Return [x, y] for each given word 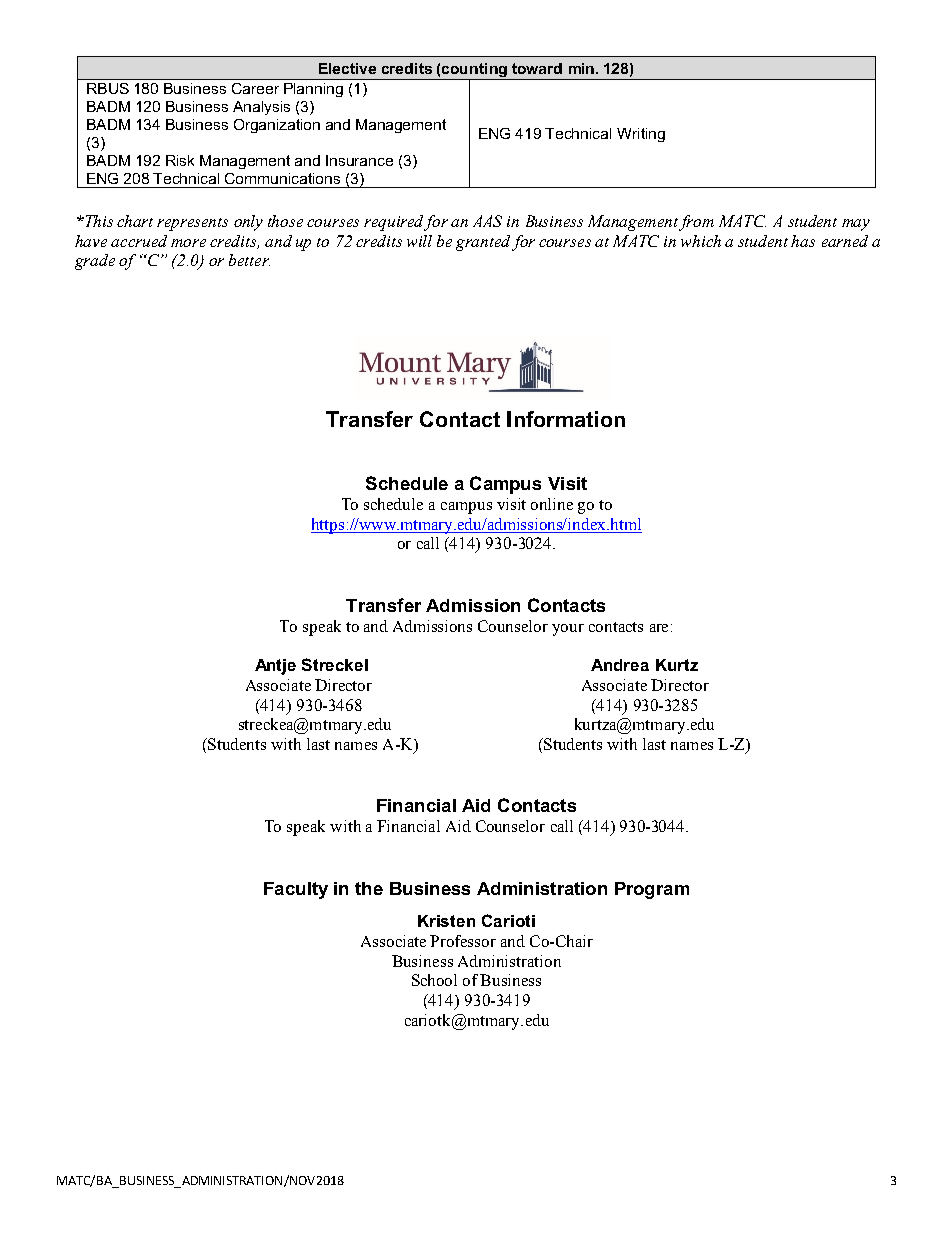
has [803, 241]
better [249, 260]
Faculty [296, 890]
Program [652, 890]
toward [537, 68]
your [568, 630]
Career [255, 88]
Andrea [620, 665]
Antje [275, 667]
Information [566, 419]
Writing [641, 135]
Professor [463, 941]
